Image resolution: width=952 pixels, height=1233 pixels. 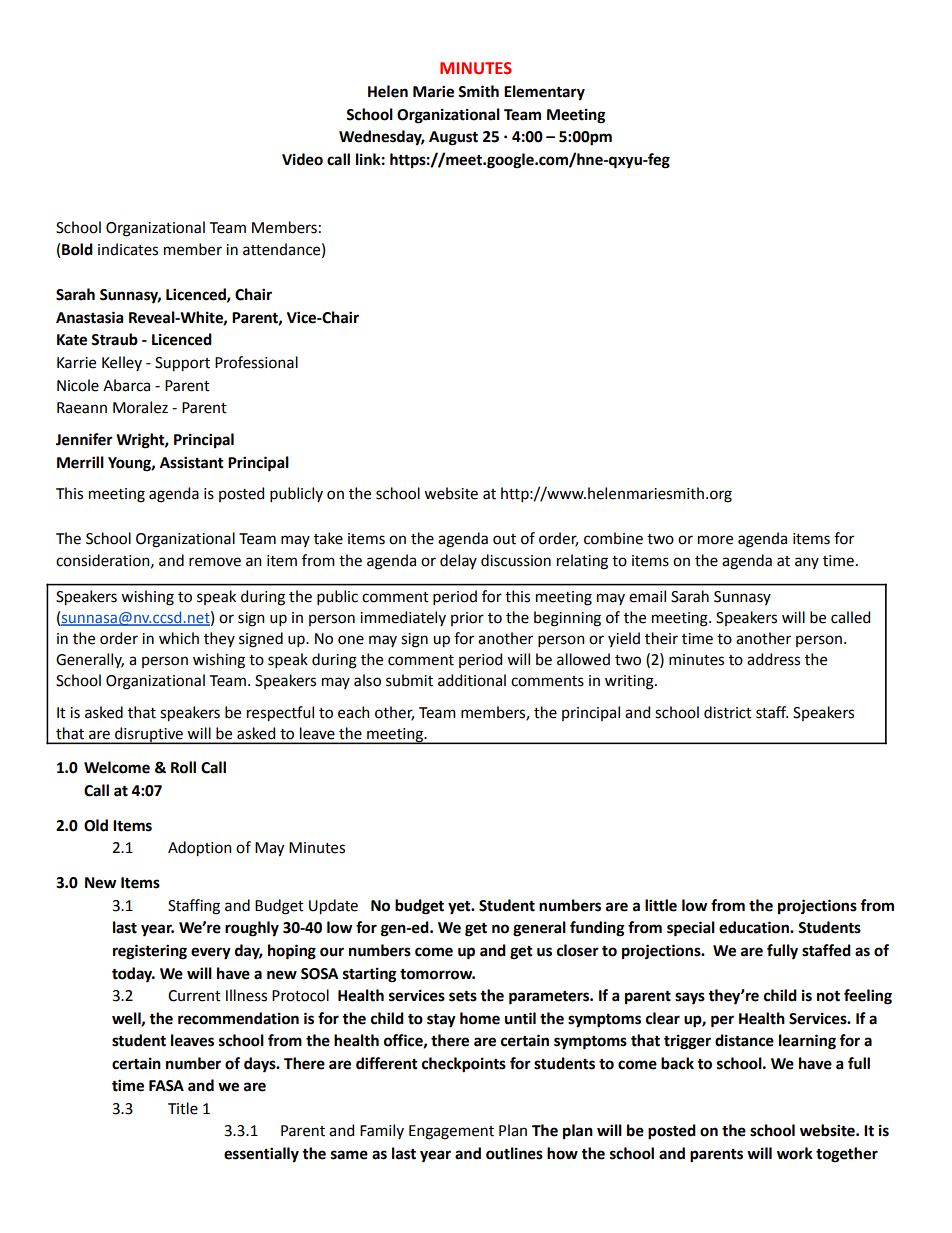 I want to click on education, so click(x=755, y=927).
